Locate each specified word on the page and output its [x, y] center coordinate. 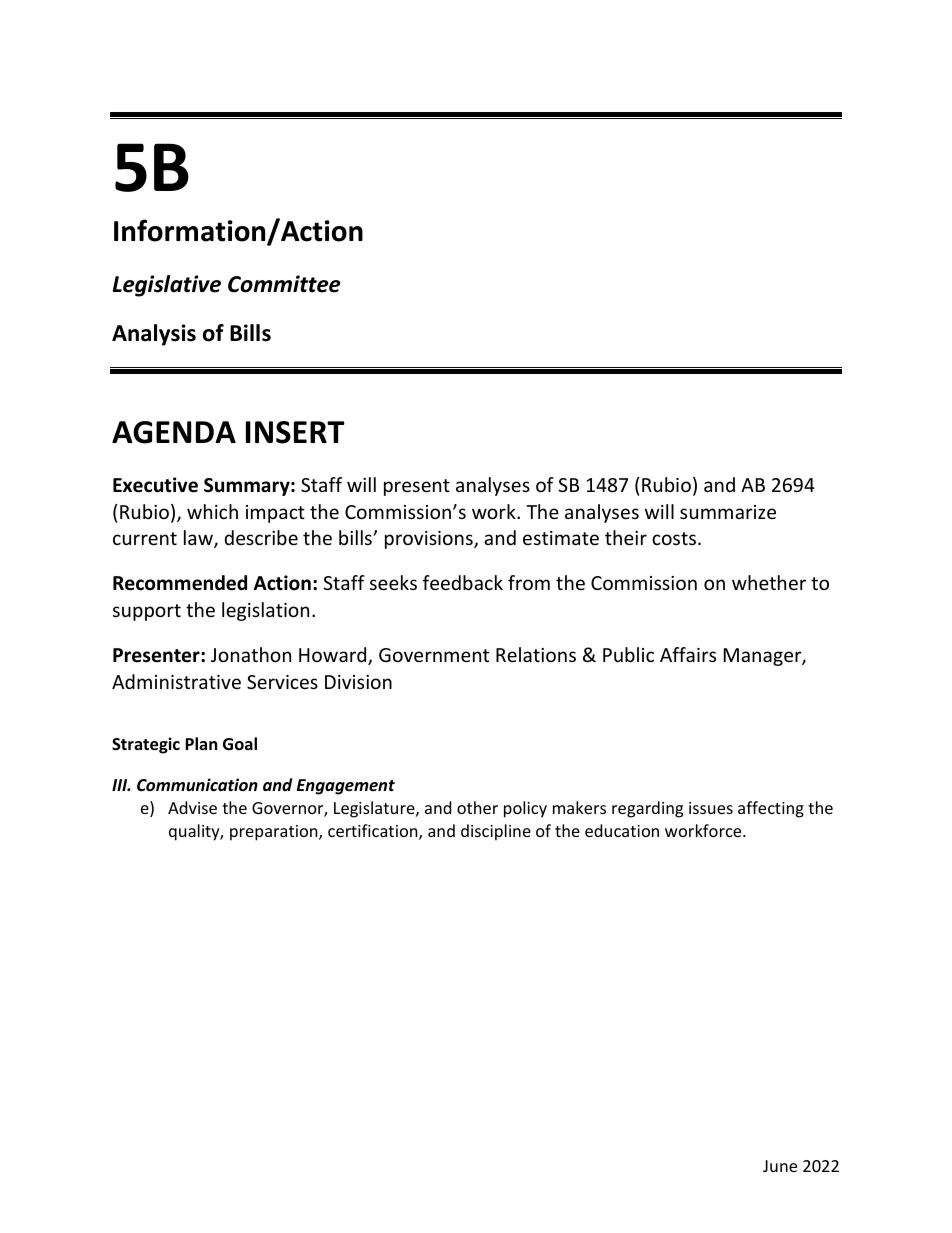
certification [374, 832]
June [780, 1166]
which [212, 511]
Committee [284, 284]
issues [711, 808]
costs [674, 538]
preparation [275, 833]
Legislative [167, 286]
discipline [496, 832]
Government [434, 655]
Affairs [688, 654]
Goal [240, 744]
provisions [430, 540]
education [622, 830]
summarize [728, 512]
